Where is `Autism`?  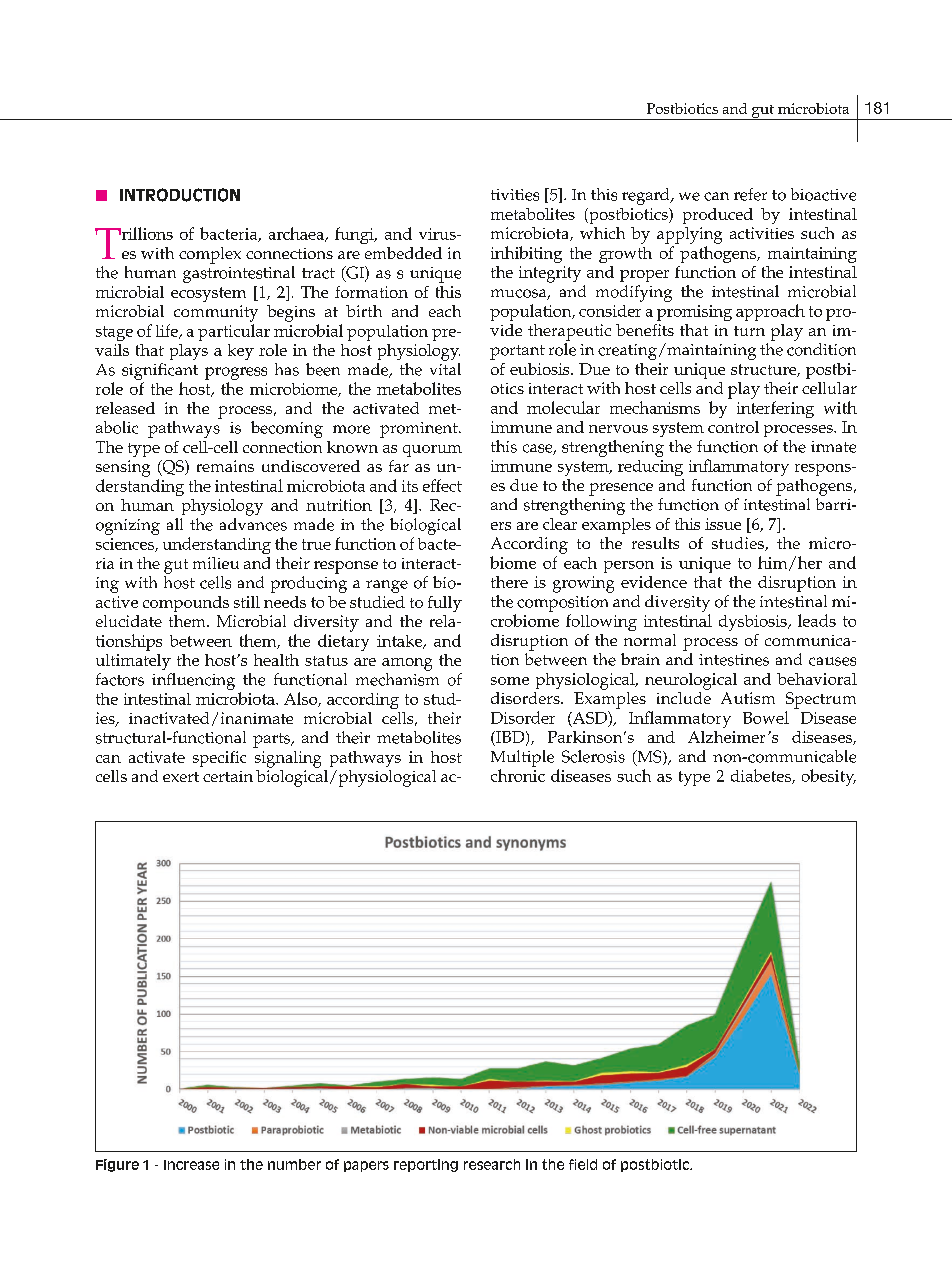 Autism is located at coordinates (748, 698).
